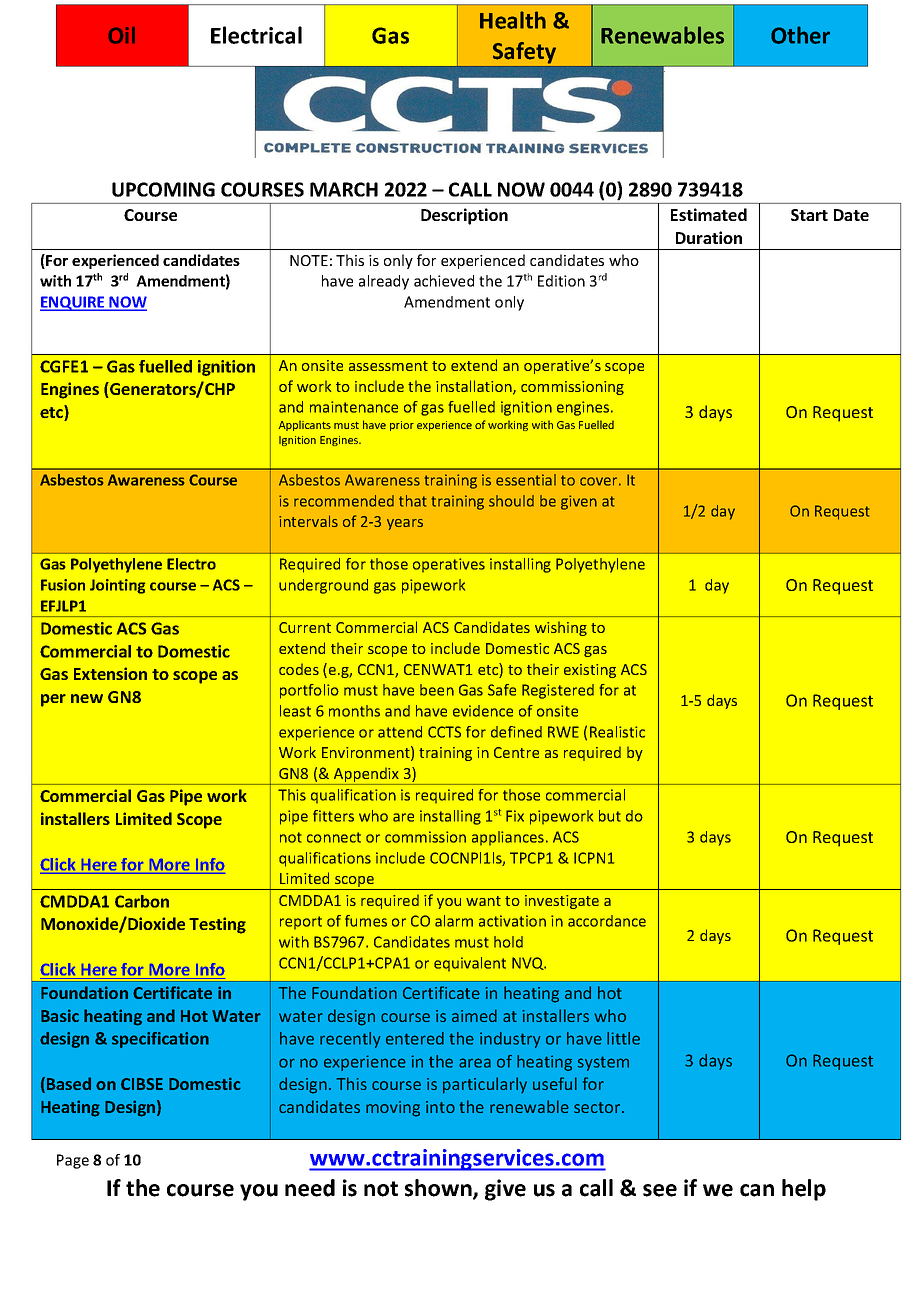  Describe the element at coordinates (73, 1161) in the screenshot. I see `Page` at that location.
